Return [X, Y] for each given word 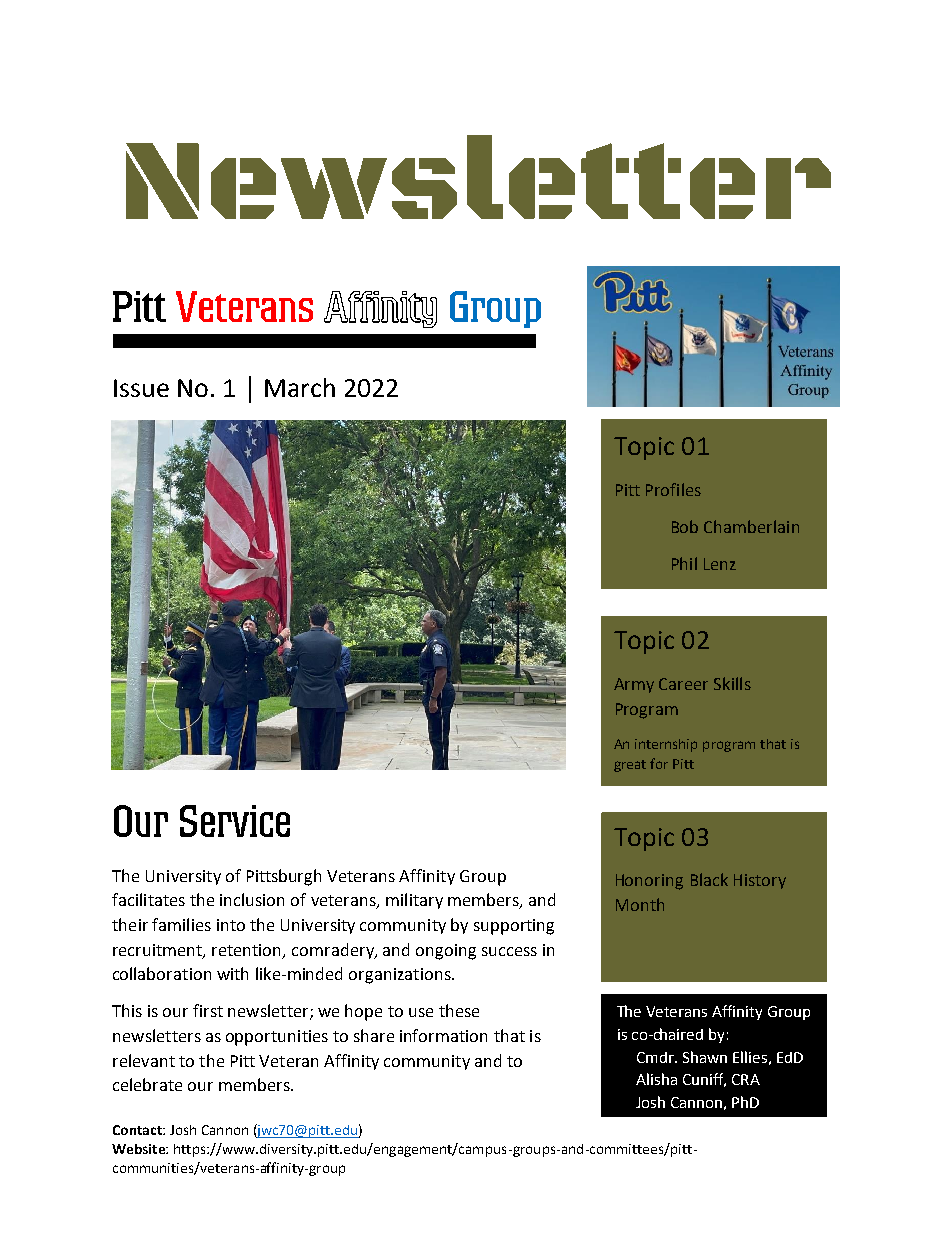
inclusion [252, 899]
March [300, 387]
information [443, 1035]
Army [634, 685]
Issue [141, 388]
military [414, 901]
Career [683, 684]
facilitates [148, 899]
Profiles [673, 489]
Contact [138, 1130]
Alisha [656, 1079]
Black [709, 879]
